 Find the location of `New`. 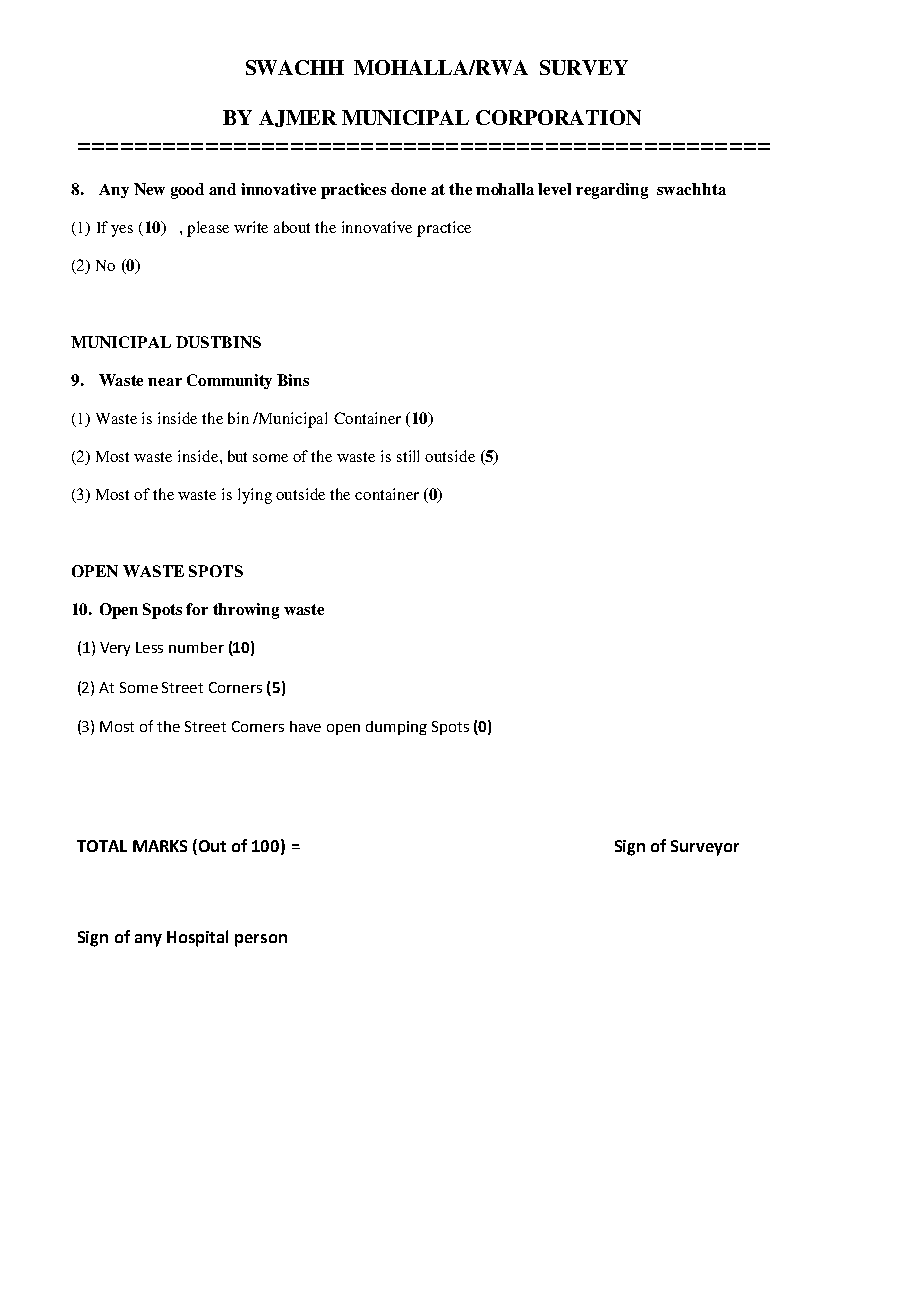

New is located at coordinates (149, 189).
